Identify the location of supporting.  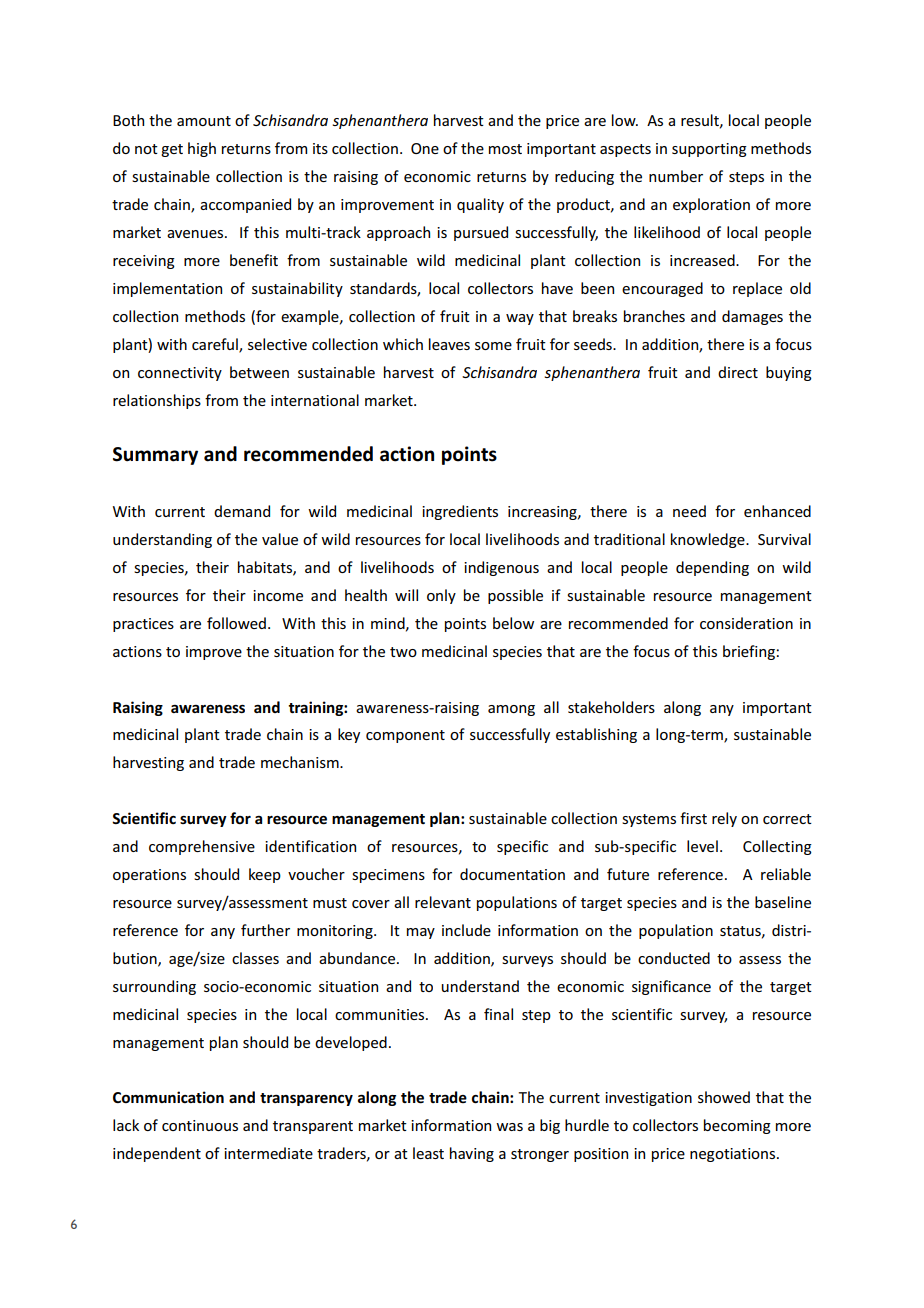
(709, 150).
